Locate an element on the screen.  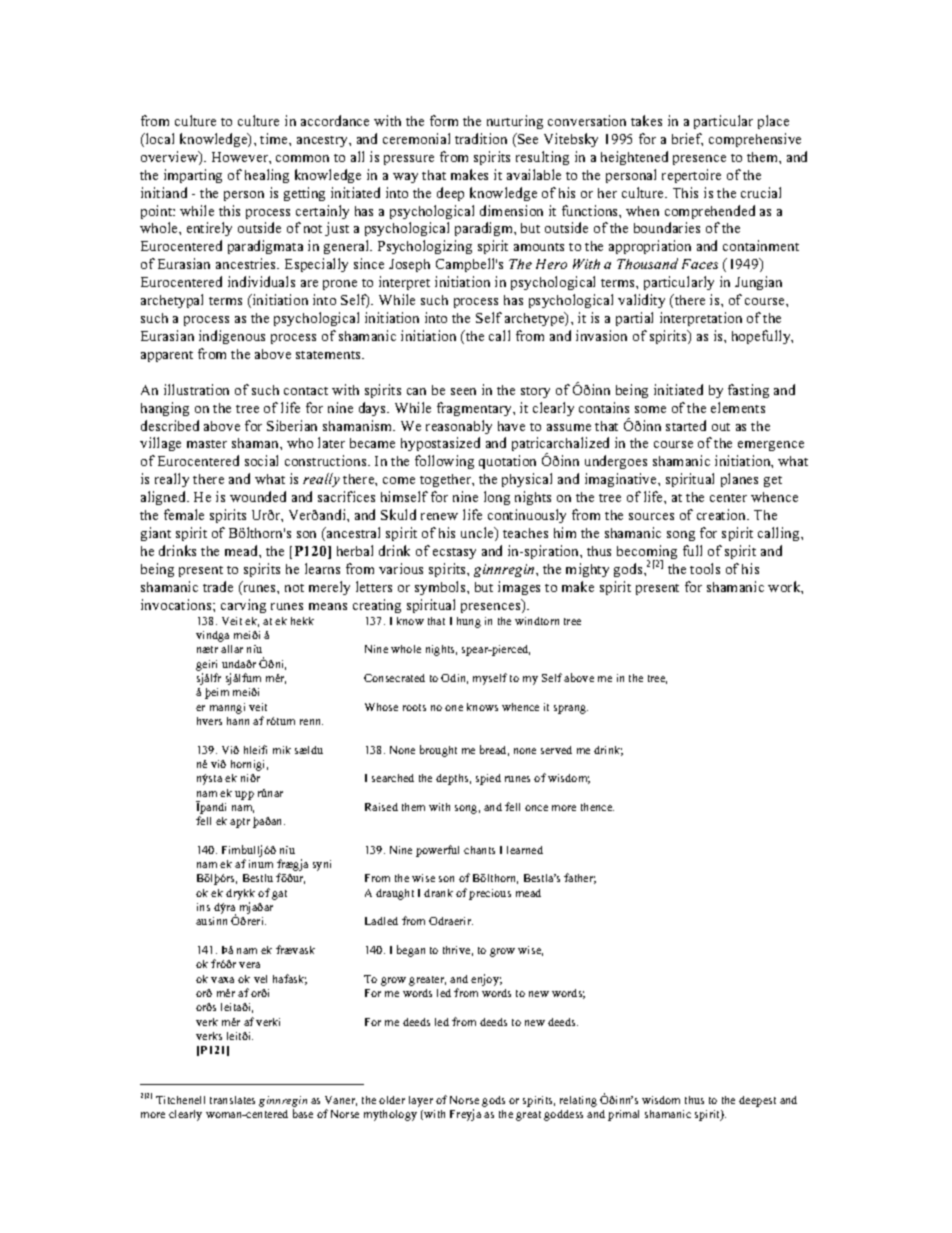
healing is located at coordinates (267, 176).
